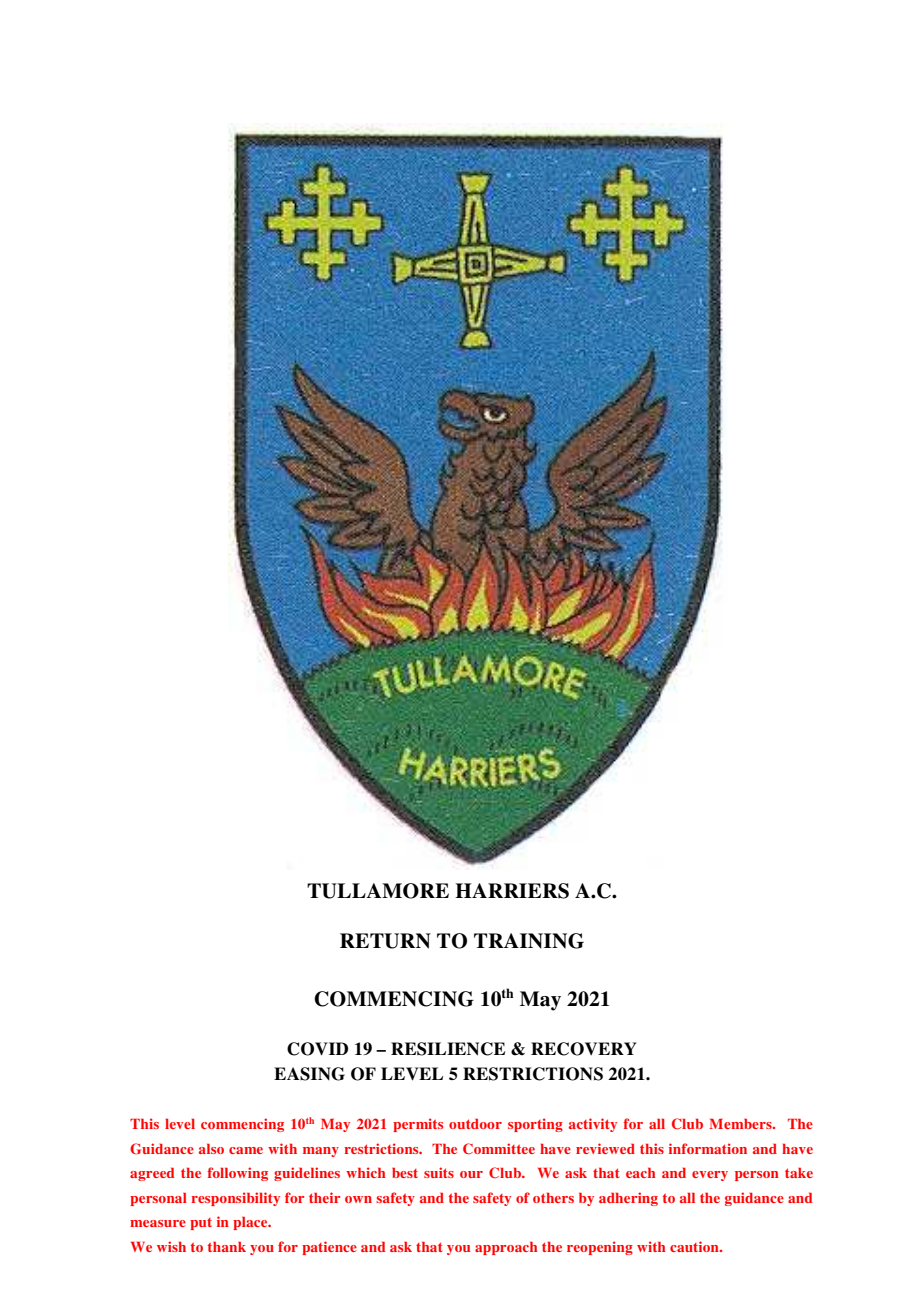 This screenshot has height=1308, width=924. What do you see at coordinates (475, 1124) in the screenshot?
I see `outdoor` at bounding box center [475, 1124].
